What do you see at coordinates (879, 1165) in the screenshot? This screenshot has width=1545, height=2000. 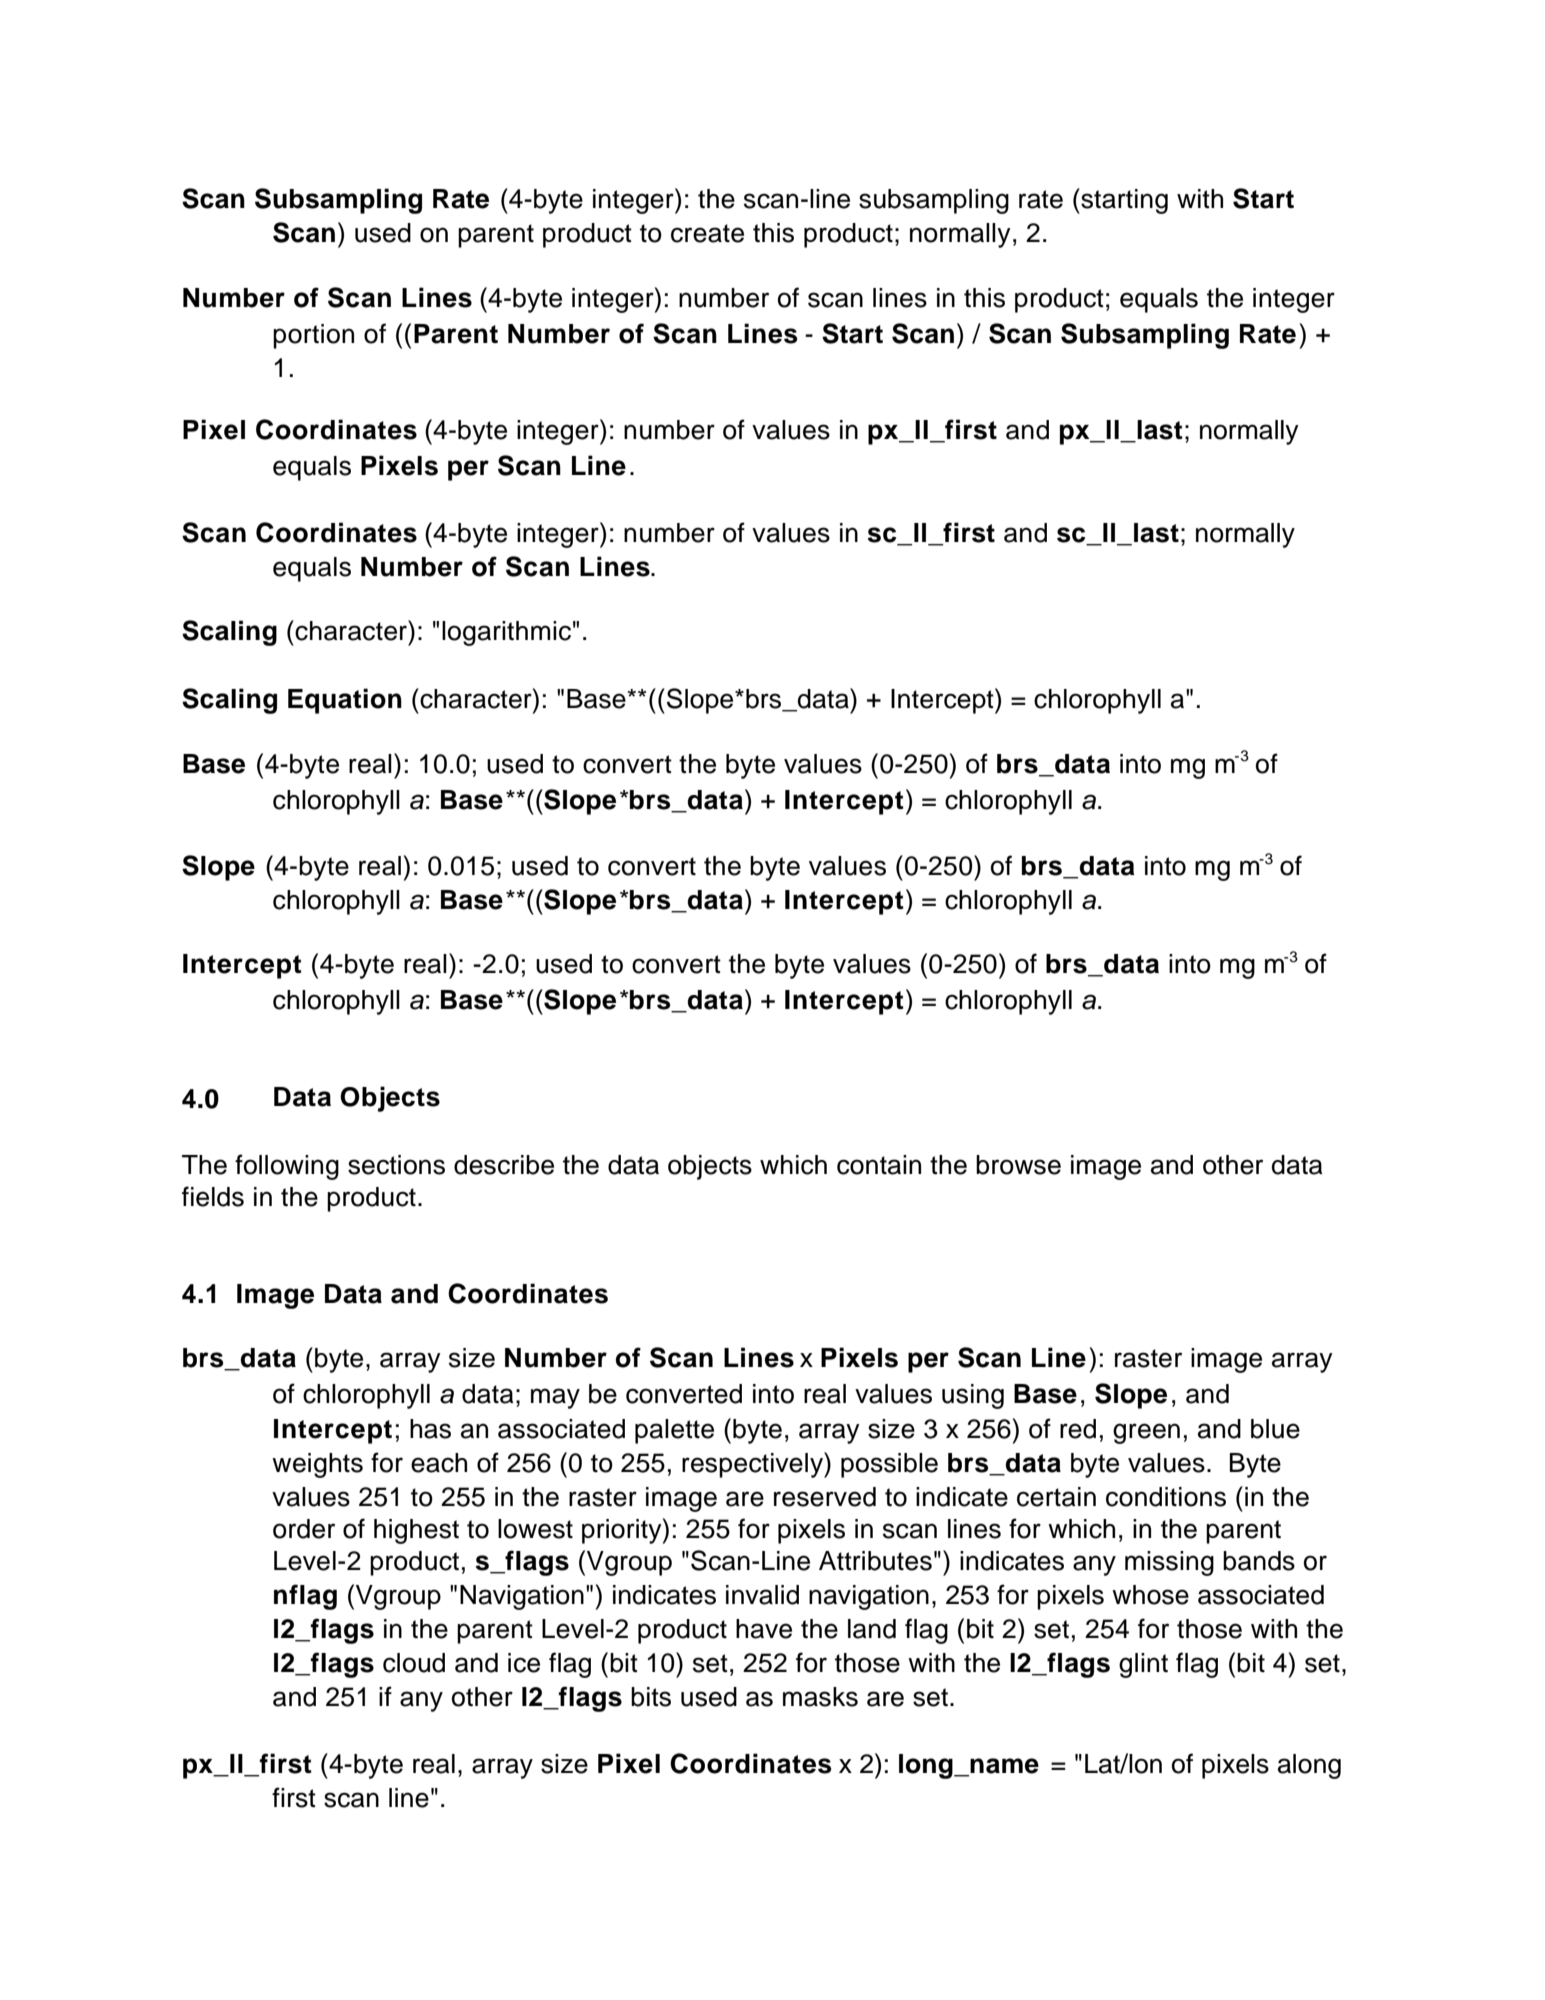 I see `contain` at bounding box center [879, 1165].
